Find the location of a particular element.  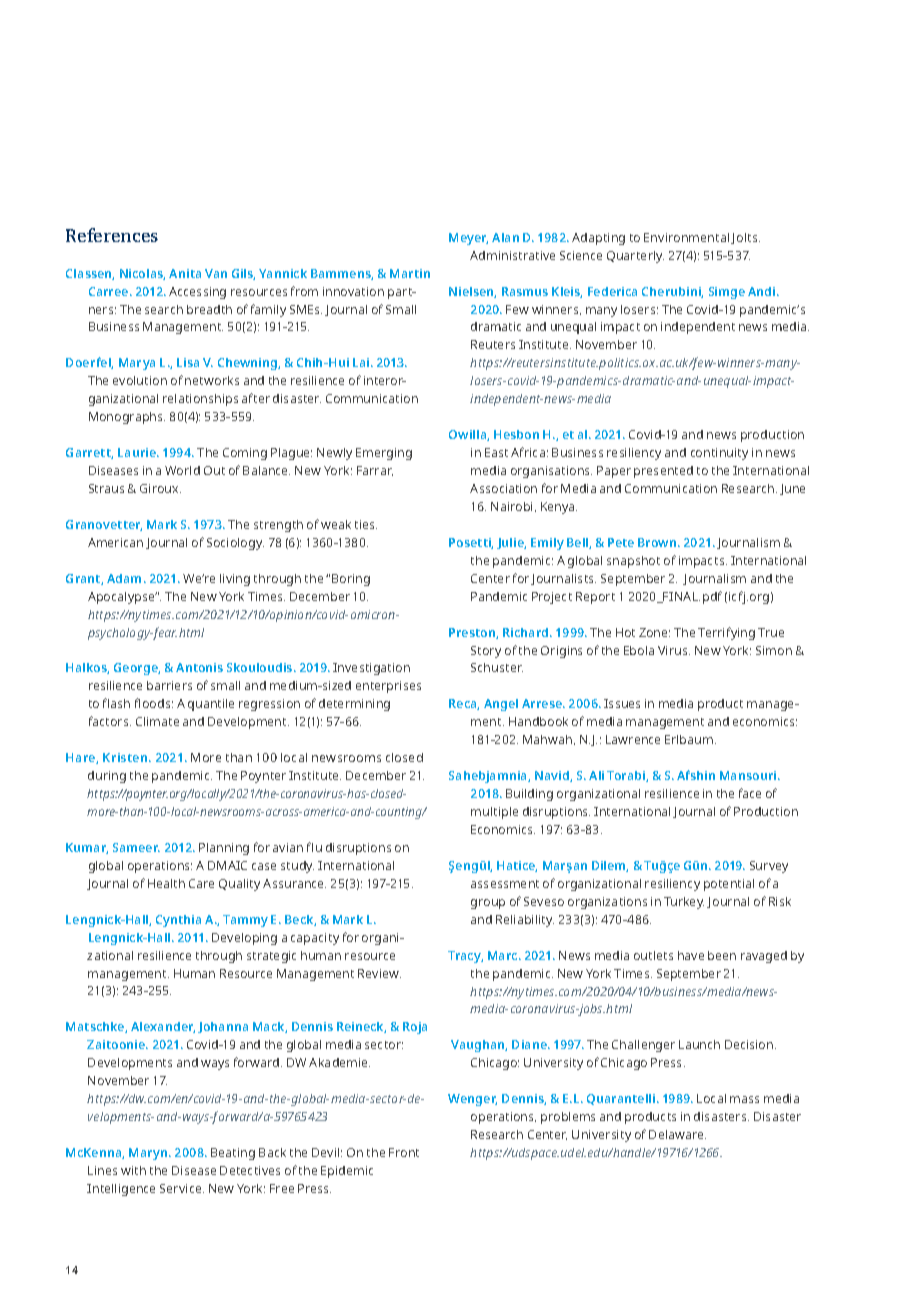

quantile is located at coordinates (211, 705).
